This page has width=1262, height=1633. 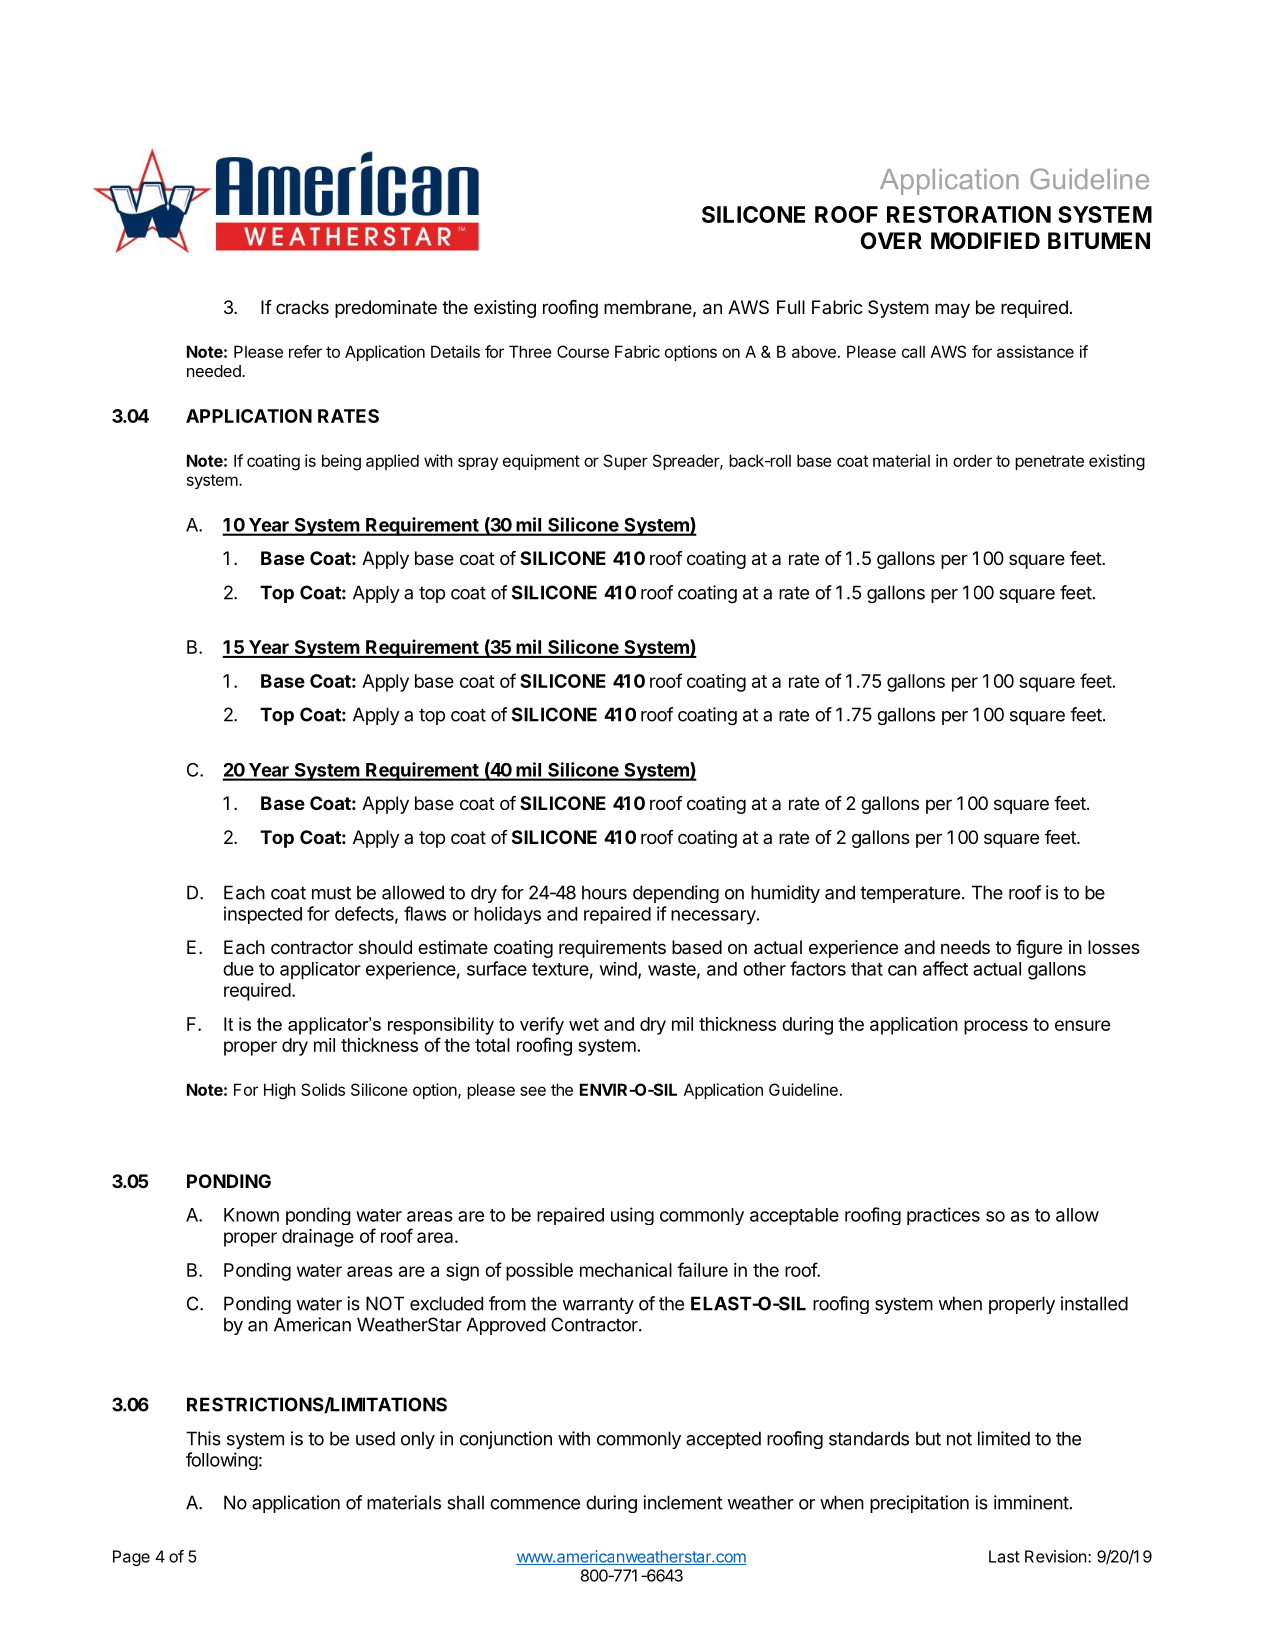 I want to click on being, so click(x=341, y=462).
